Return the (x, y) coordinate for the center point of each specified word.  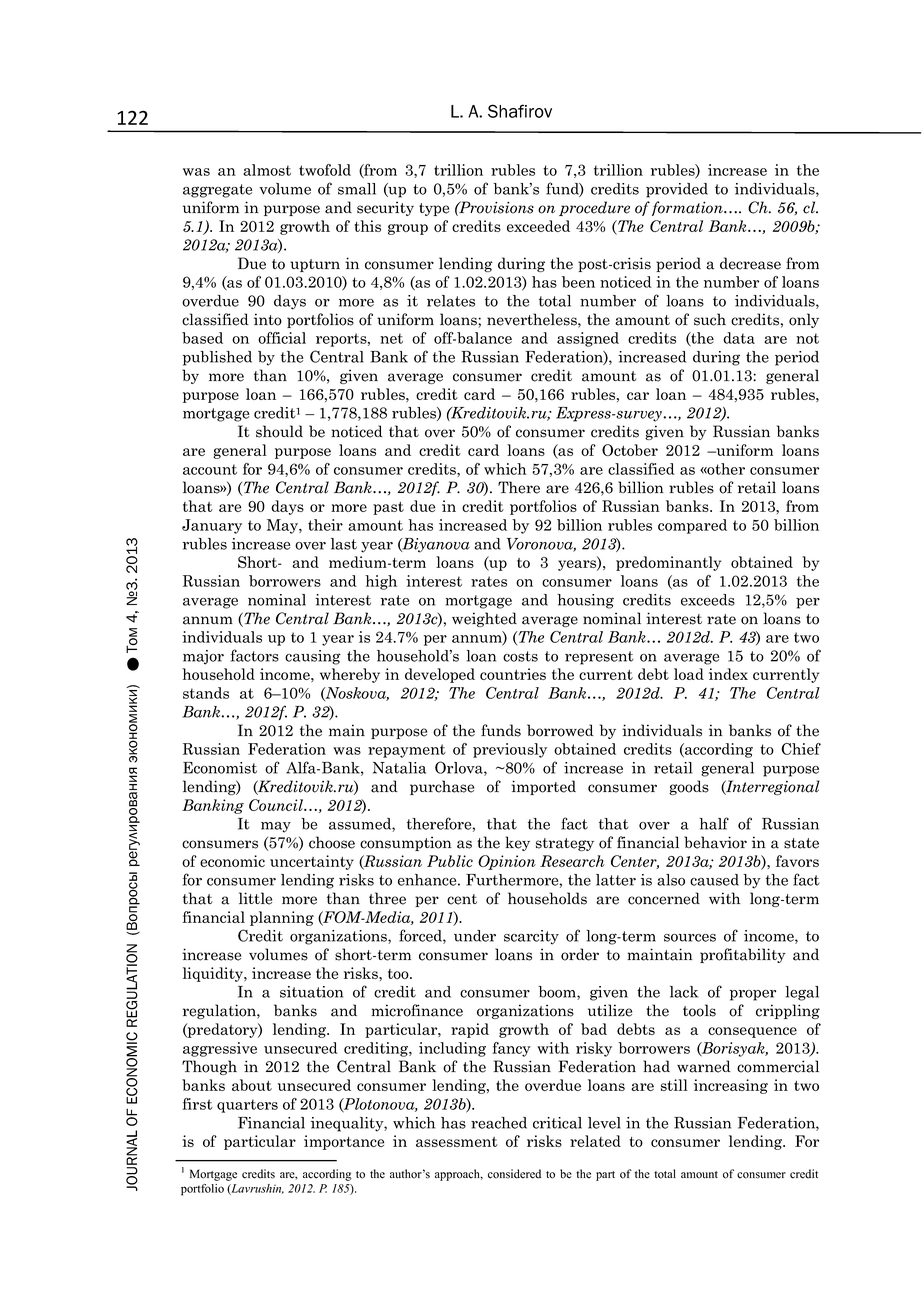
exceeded (538, 226)
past (388, 508)
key (517, 843)
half (714, 823)
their (325, 525)
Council (277, 805)
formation (688, 208)
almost (267, 170)
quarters (247, 1106)
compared (692, 526)
